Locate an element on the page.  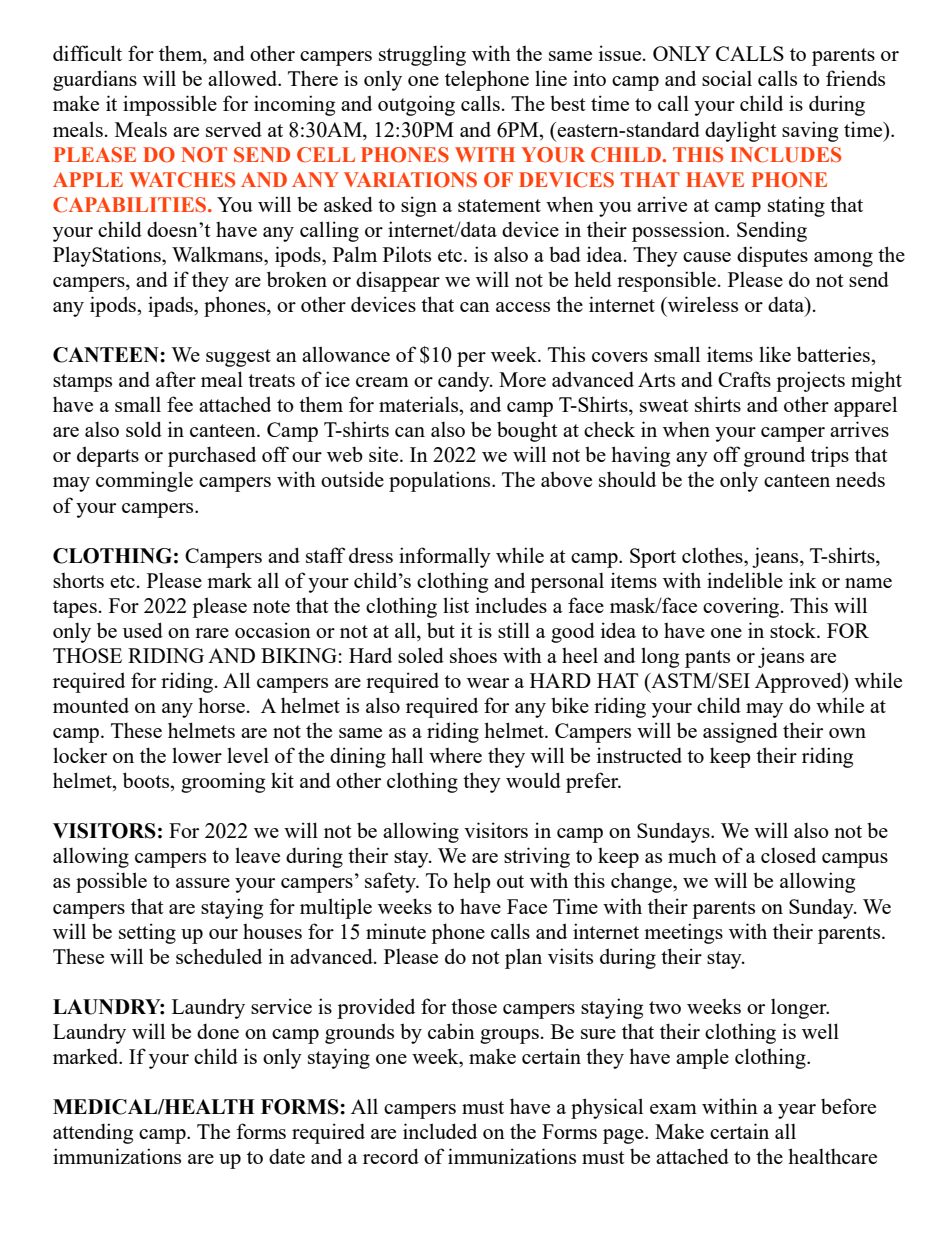
social is located at coordinates (727, 78).
